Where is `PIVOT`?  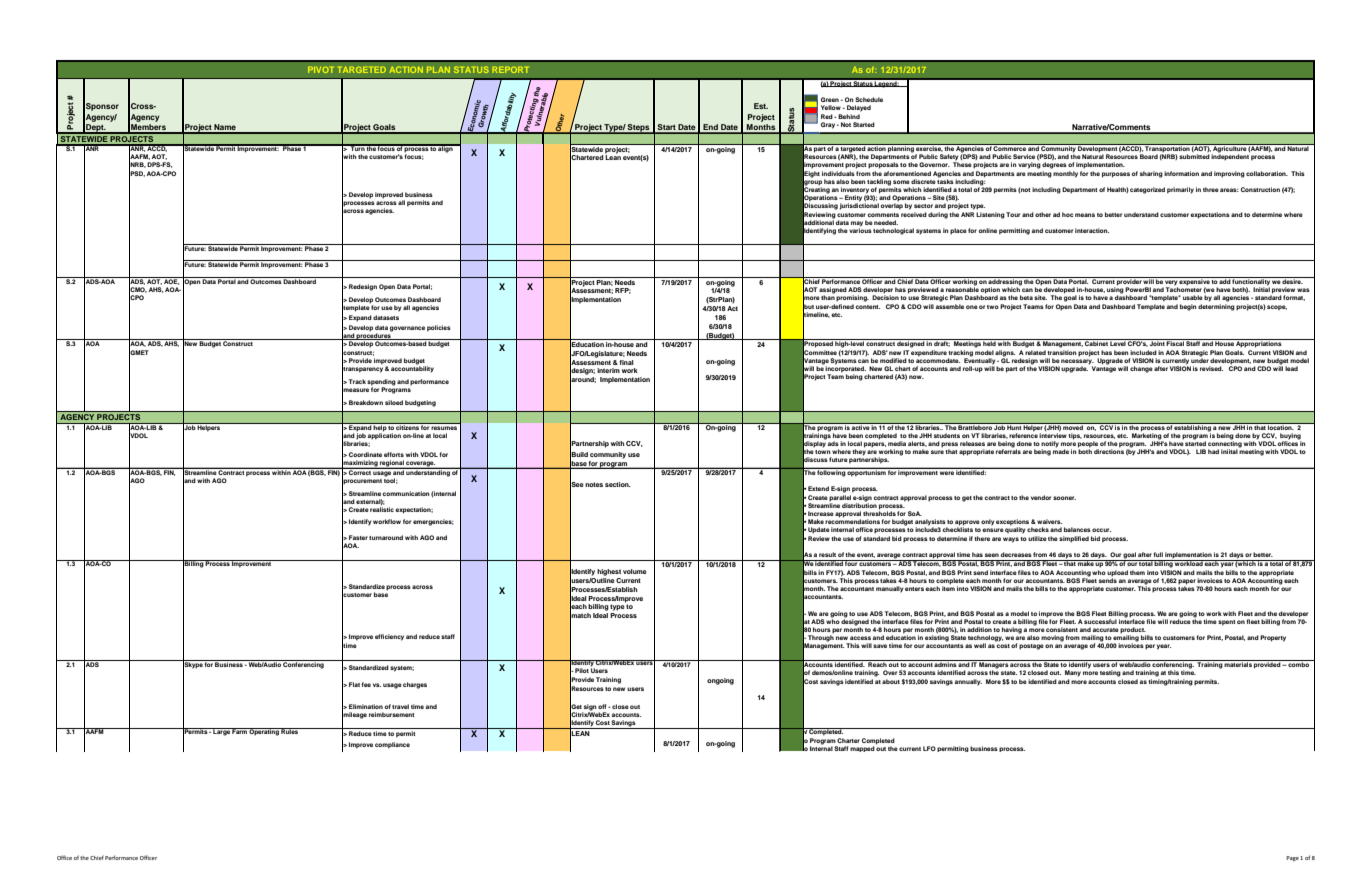
PIVOT is located at coordinates (320, 70).
